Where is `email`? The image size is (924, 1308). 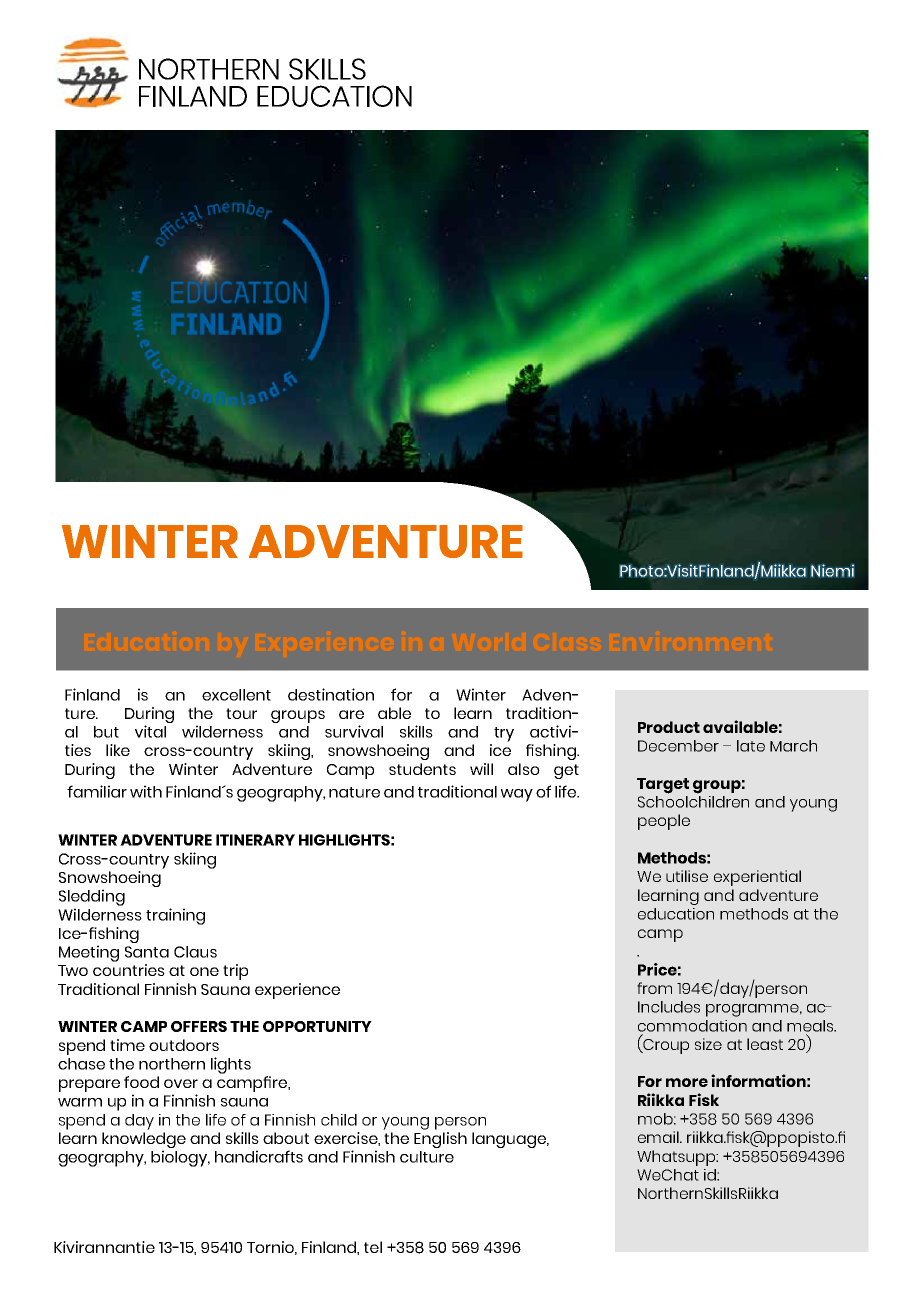 email is located at coordinates (659, 1137).
